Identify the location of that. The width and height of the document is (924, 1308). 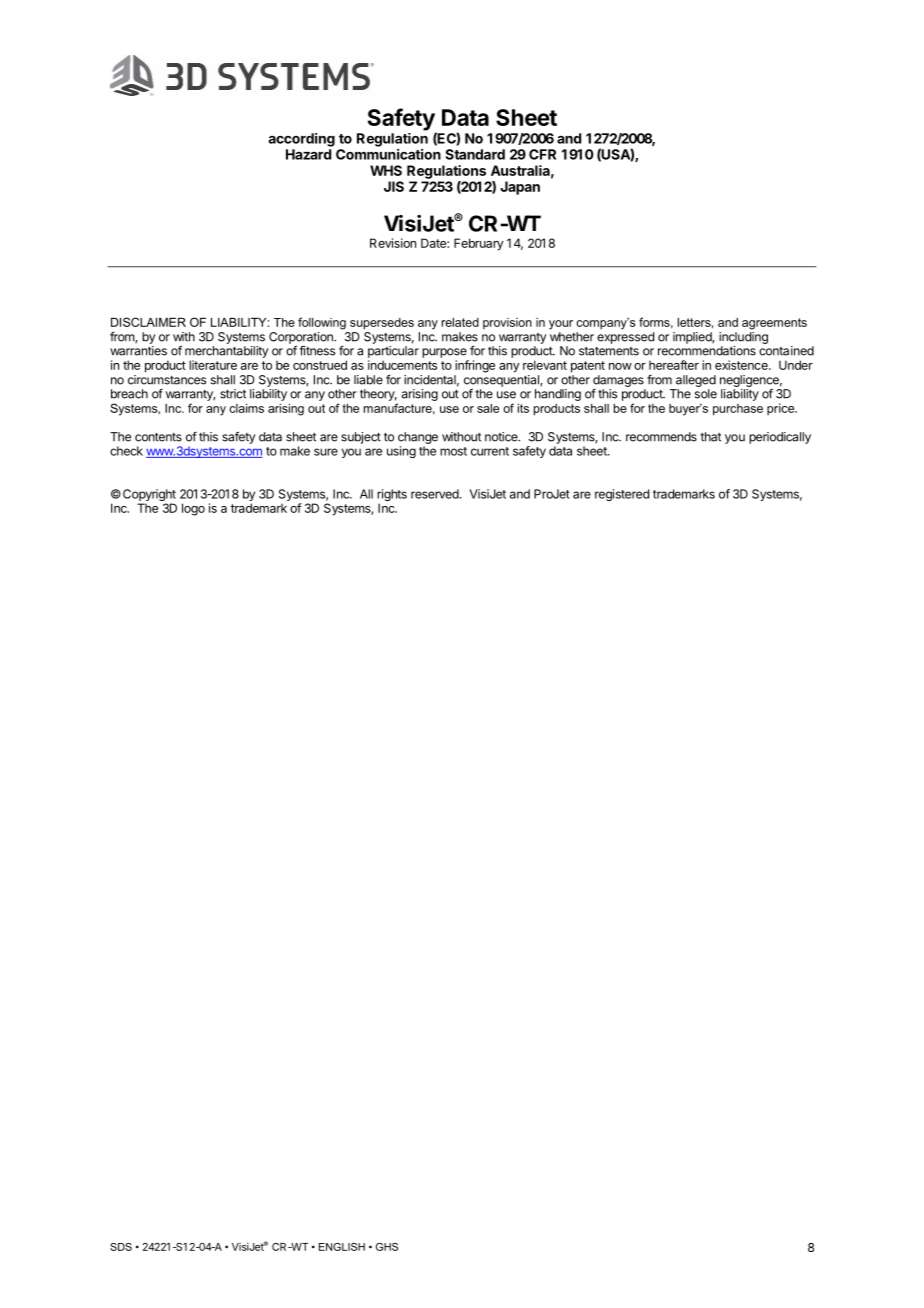
(710, 437).
